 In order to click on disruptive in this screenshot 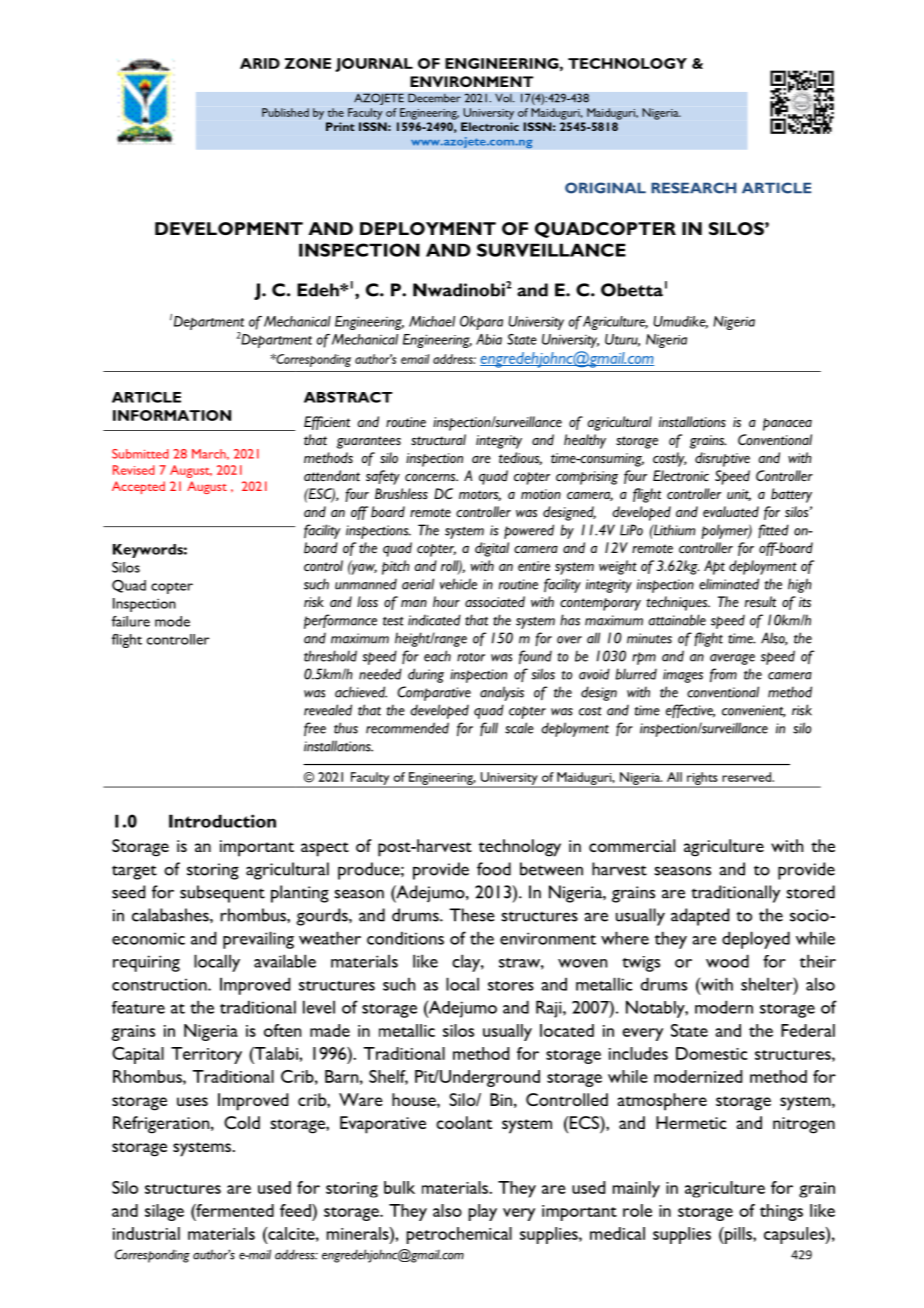, I will do `click(722, 459)`.
